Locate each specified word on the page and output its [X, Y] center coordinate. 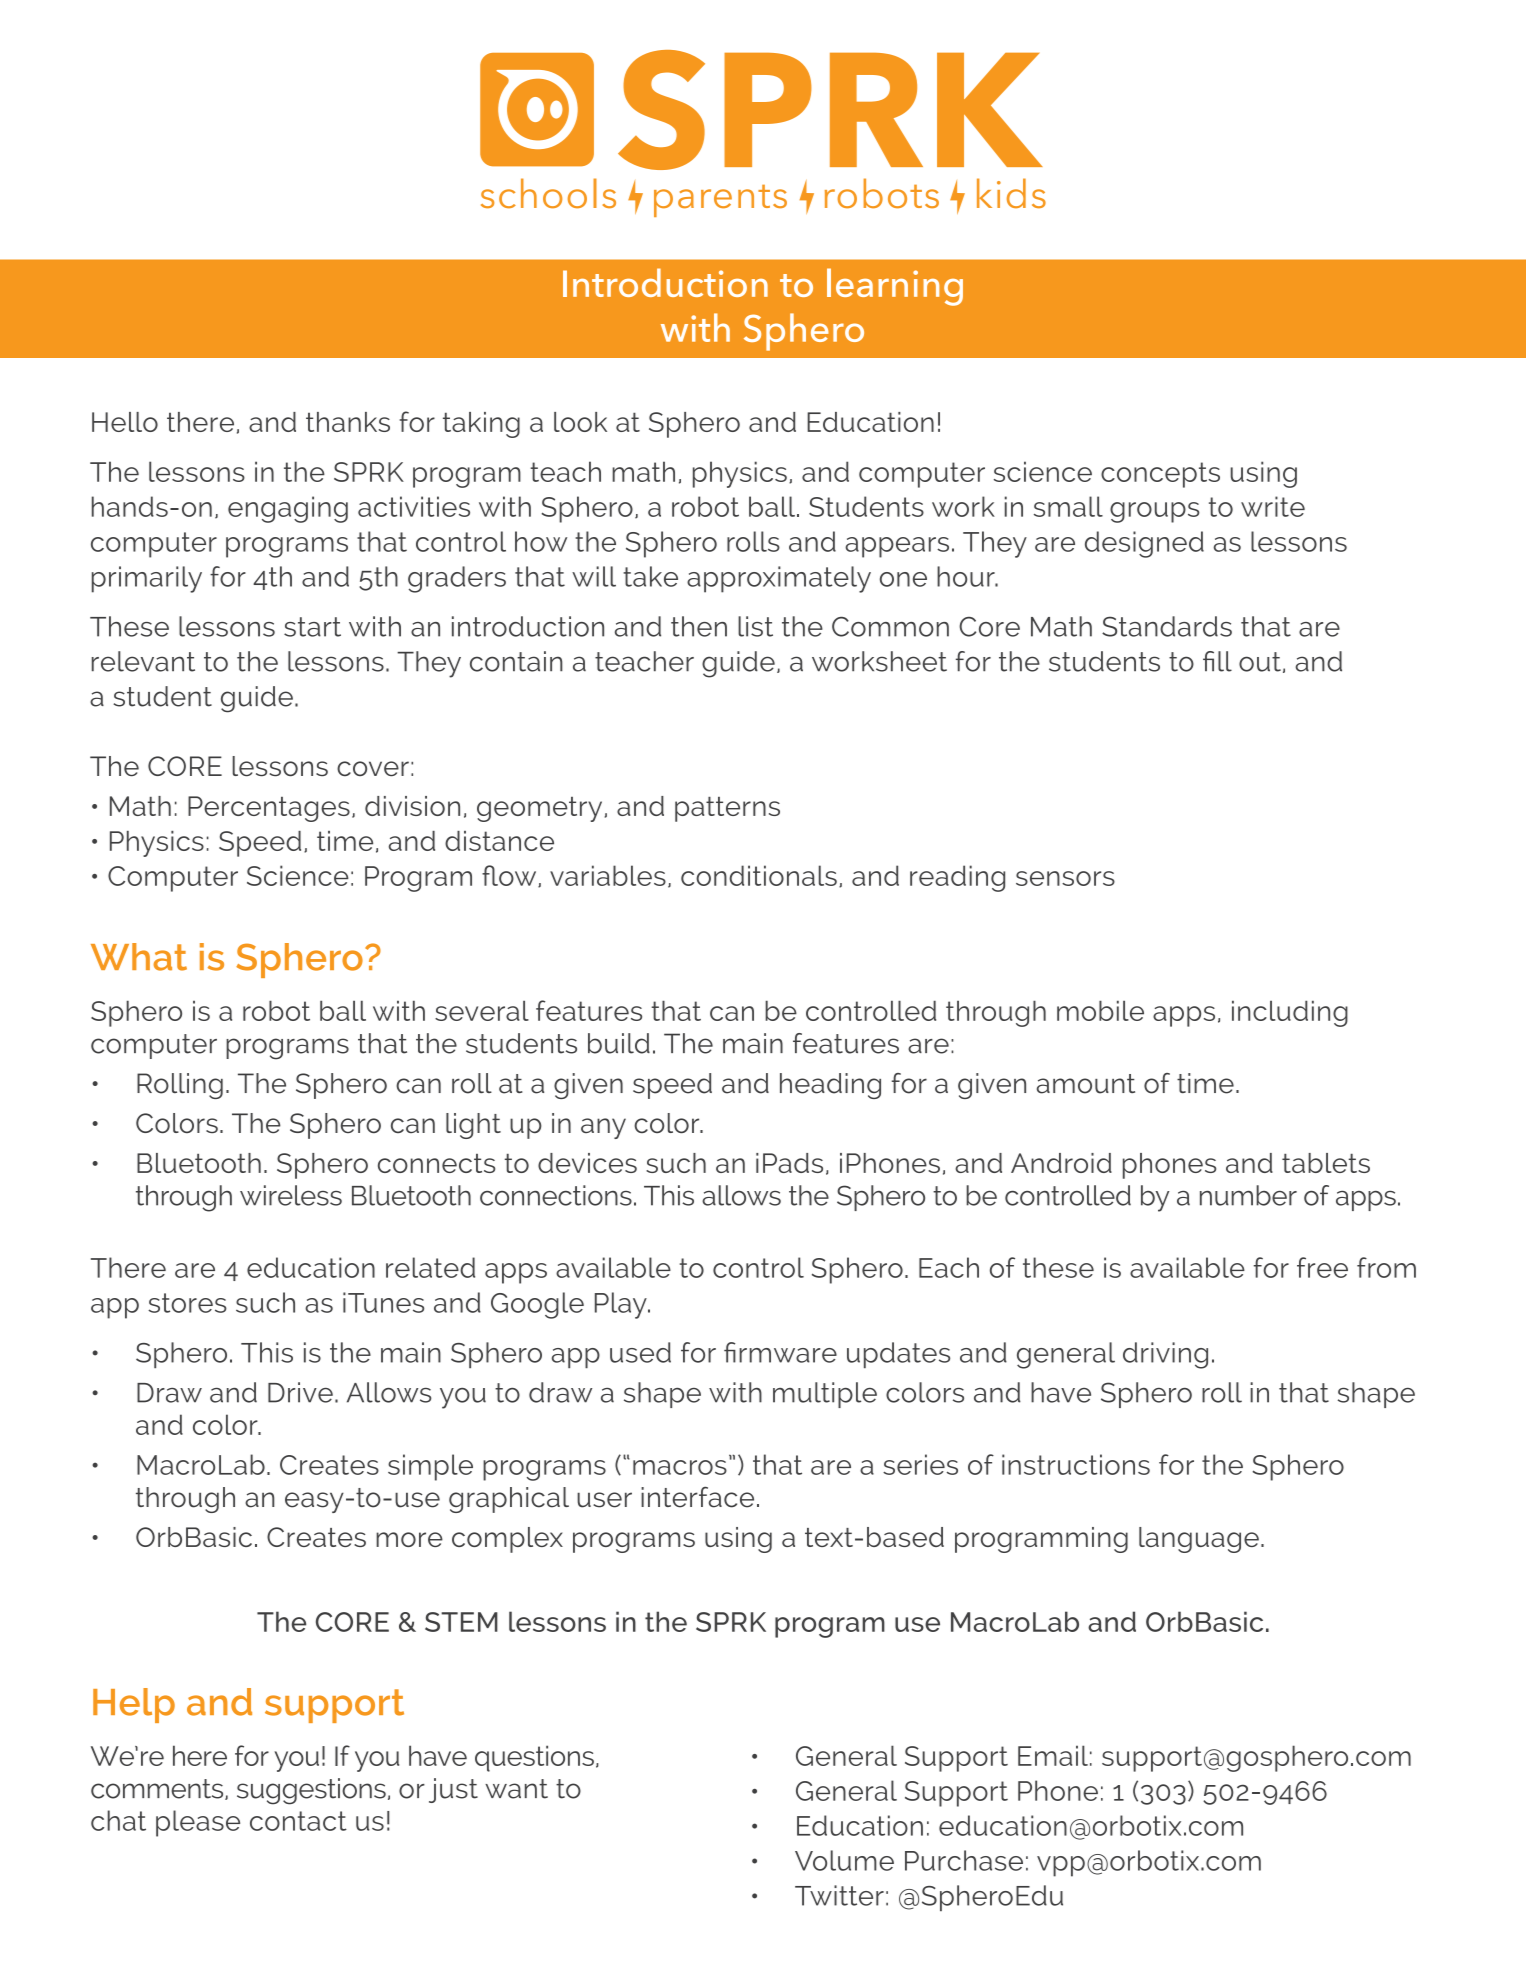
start [312, 627]
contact [298, 1821]
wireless [291, 1195]
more [409, 1539]
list [755, 626]
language [1199, 1540]
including [1290, 1013]
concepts [1160, 475]
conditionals [759, 875]
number [1248, 1195]
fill [1217, 661]
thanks [348, 422]
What [139, 957]
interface [697, 1497]
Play [622, 1305]
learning [895, 287]
